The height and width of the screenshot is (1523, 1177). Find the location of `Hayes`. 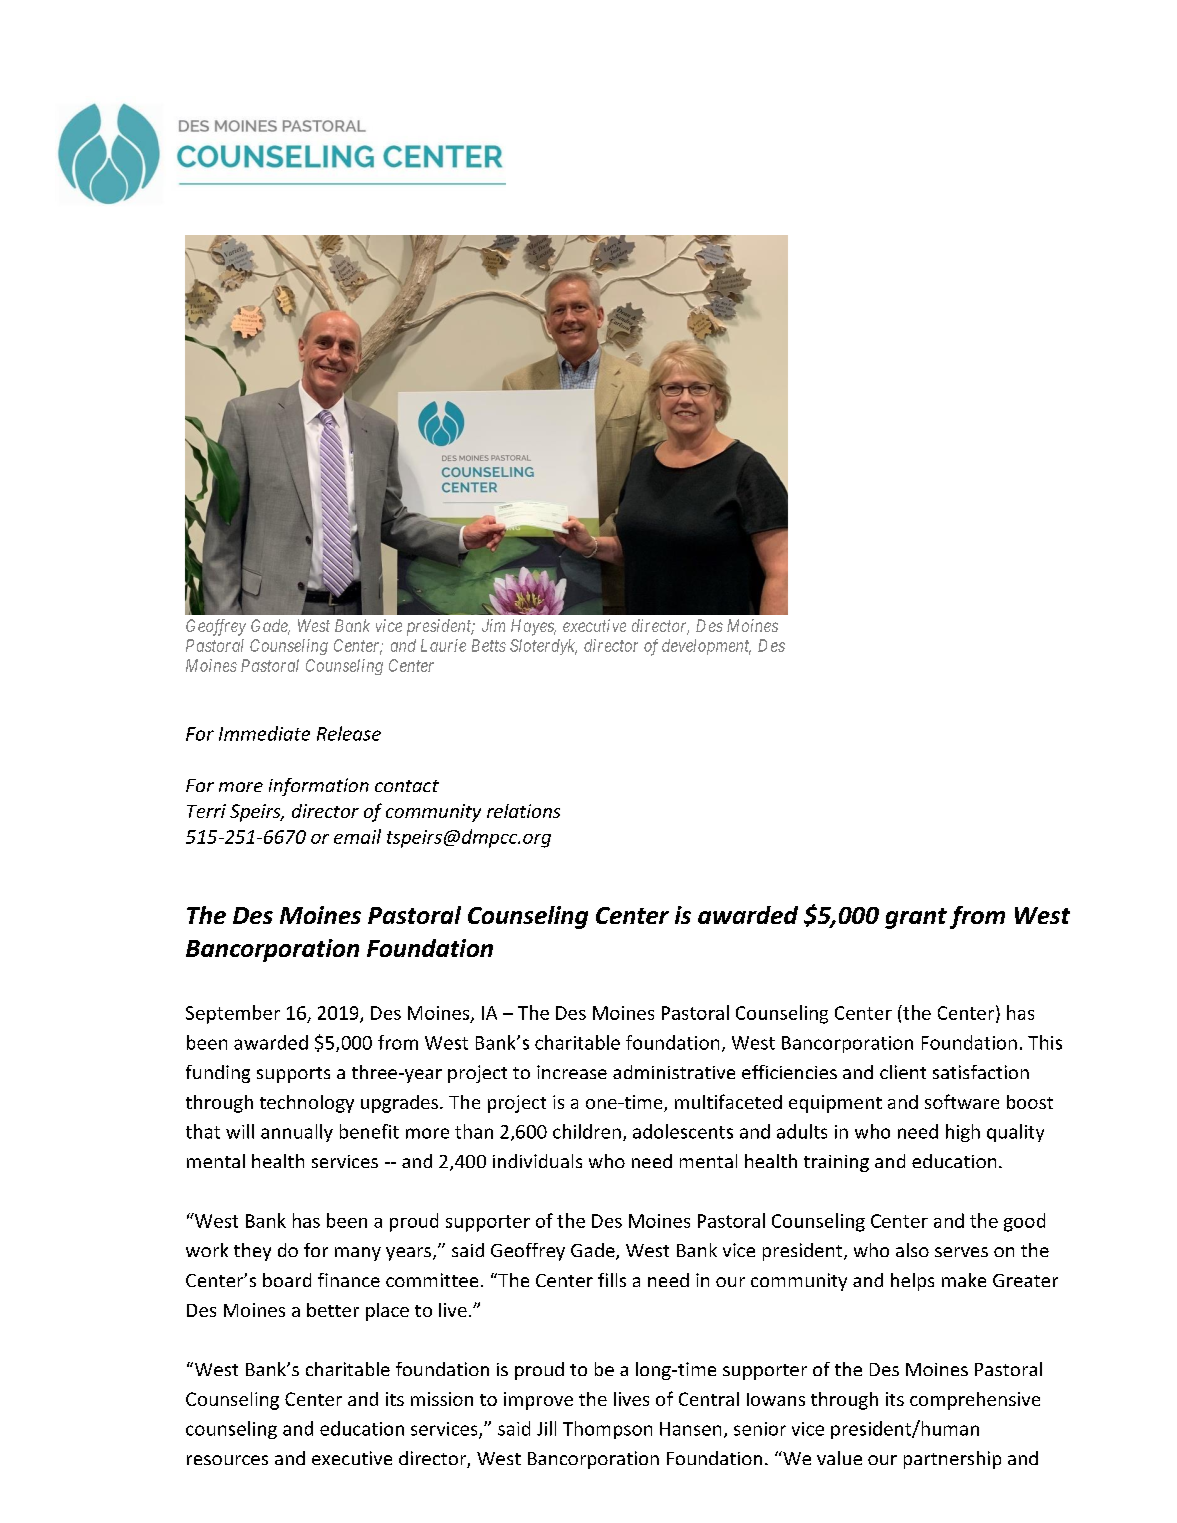

Hayes is located at coordinates (533, 627).
